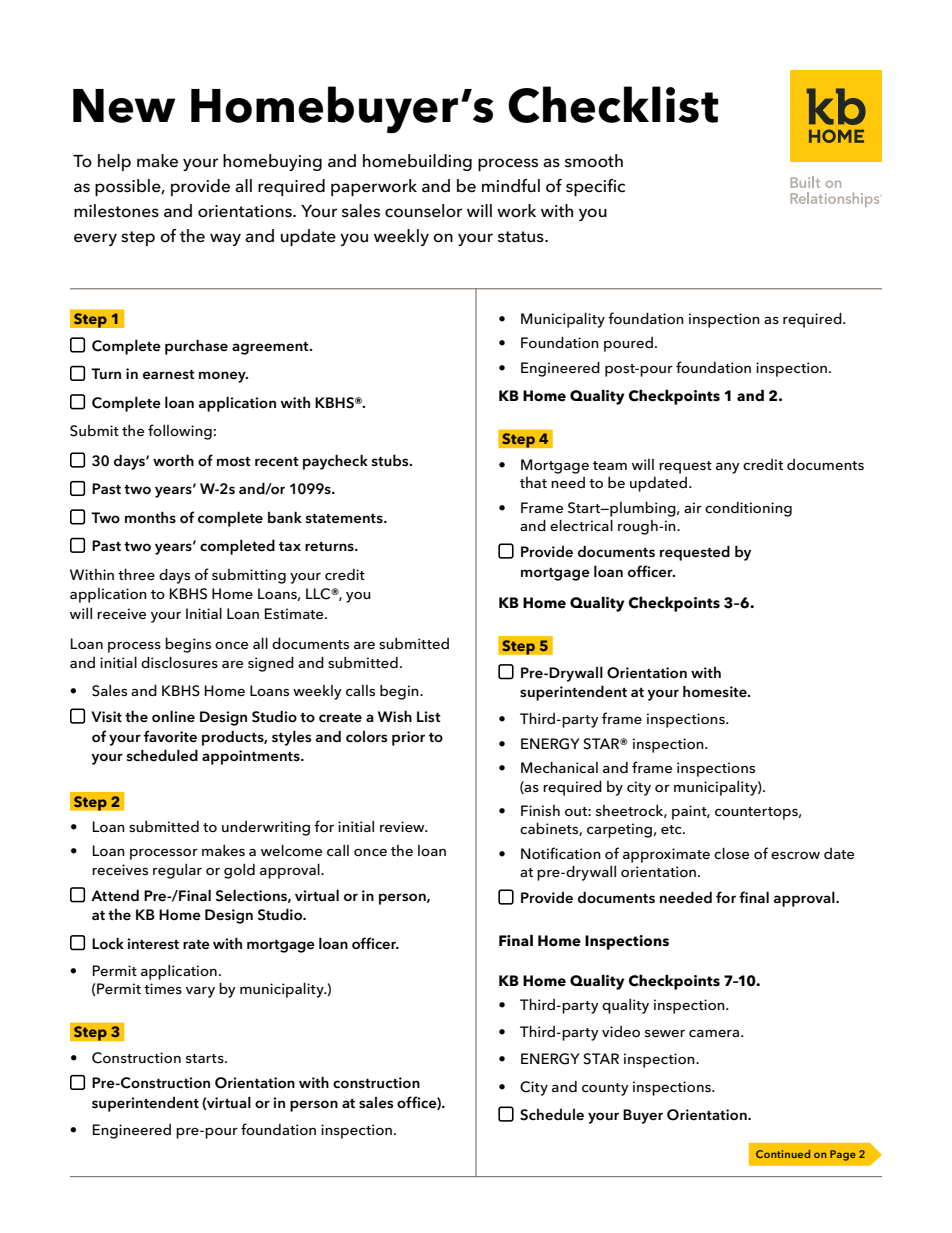  Describe the element at coordinates (196, 945) in the image. I see `rate` at that location.
